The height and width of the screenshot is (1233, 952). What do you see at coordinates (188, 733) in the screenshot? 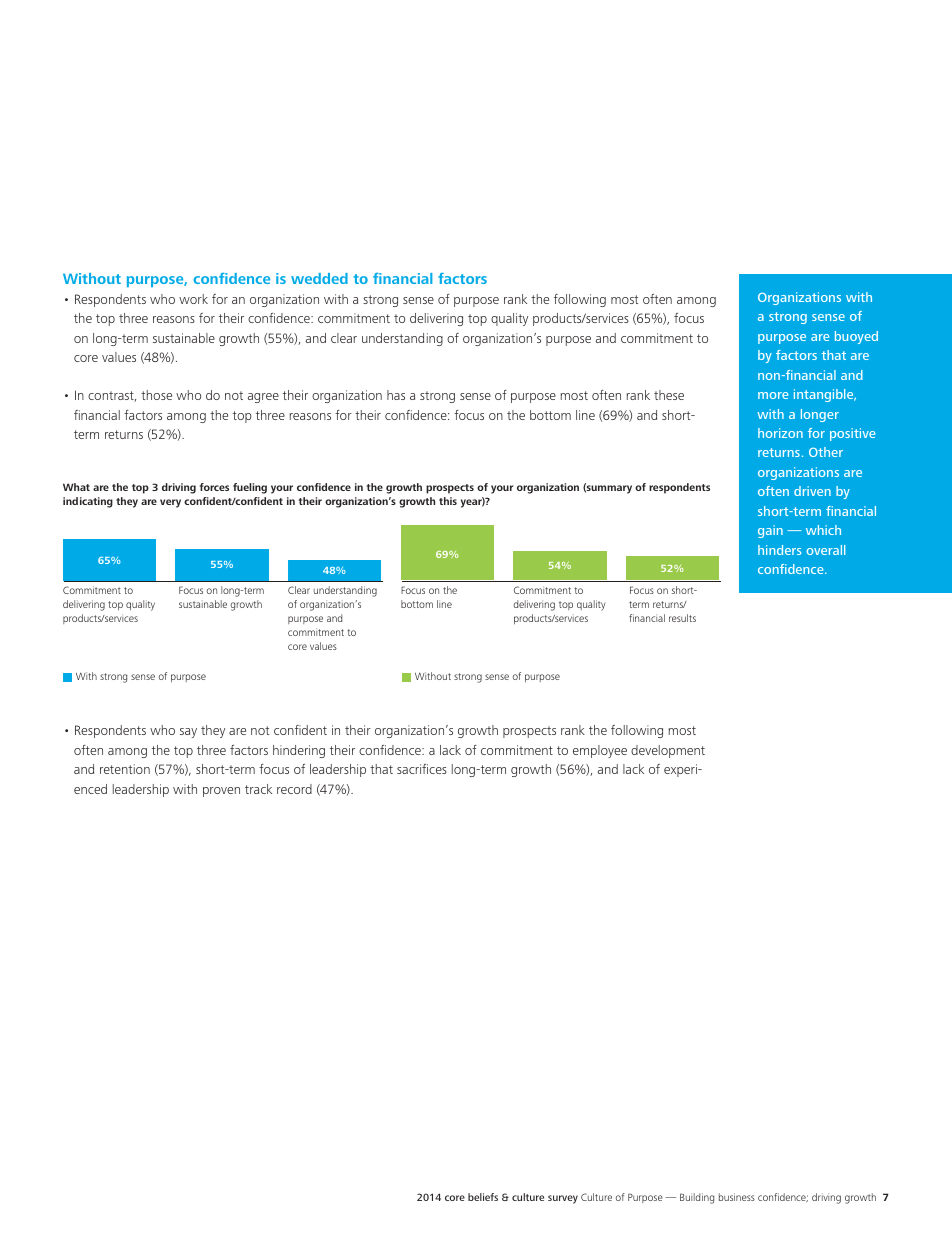
I see `say` at bounding box center [188, 733].
